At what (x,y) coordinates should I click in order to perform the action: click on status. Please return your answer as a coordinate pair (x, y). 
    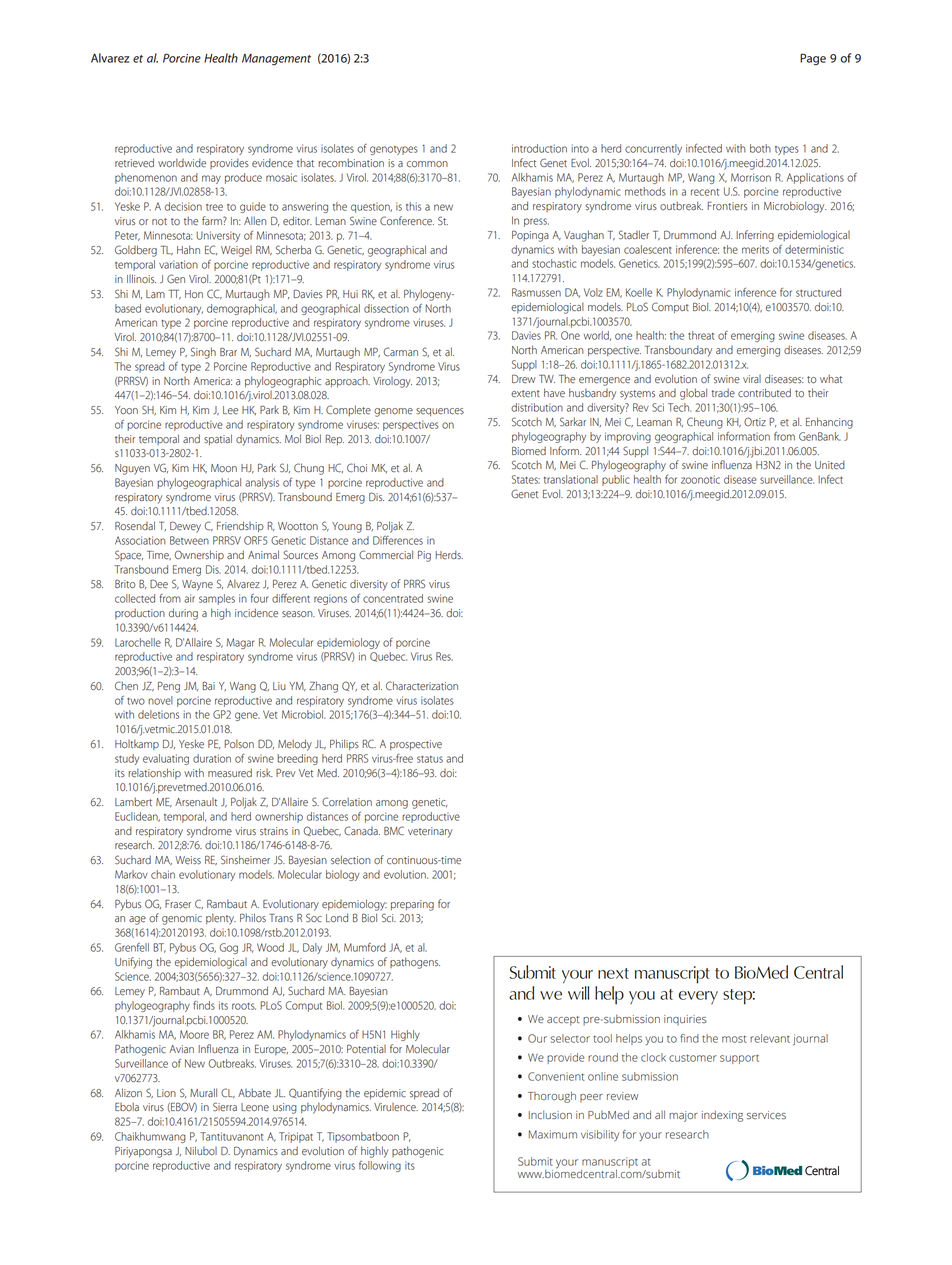
    Looking at the image, I should click on (430, 759).
